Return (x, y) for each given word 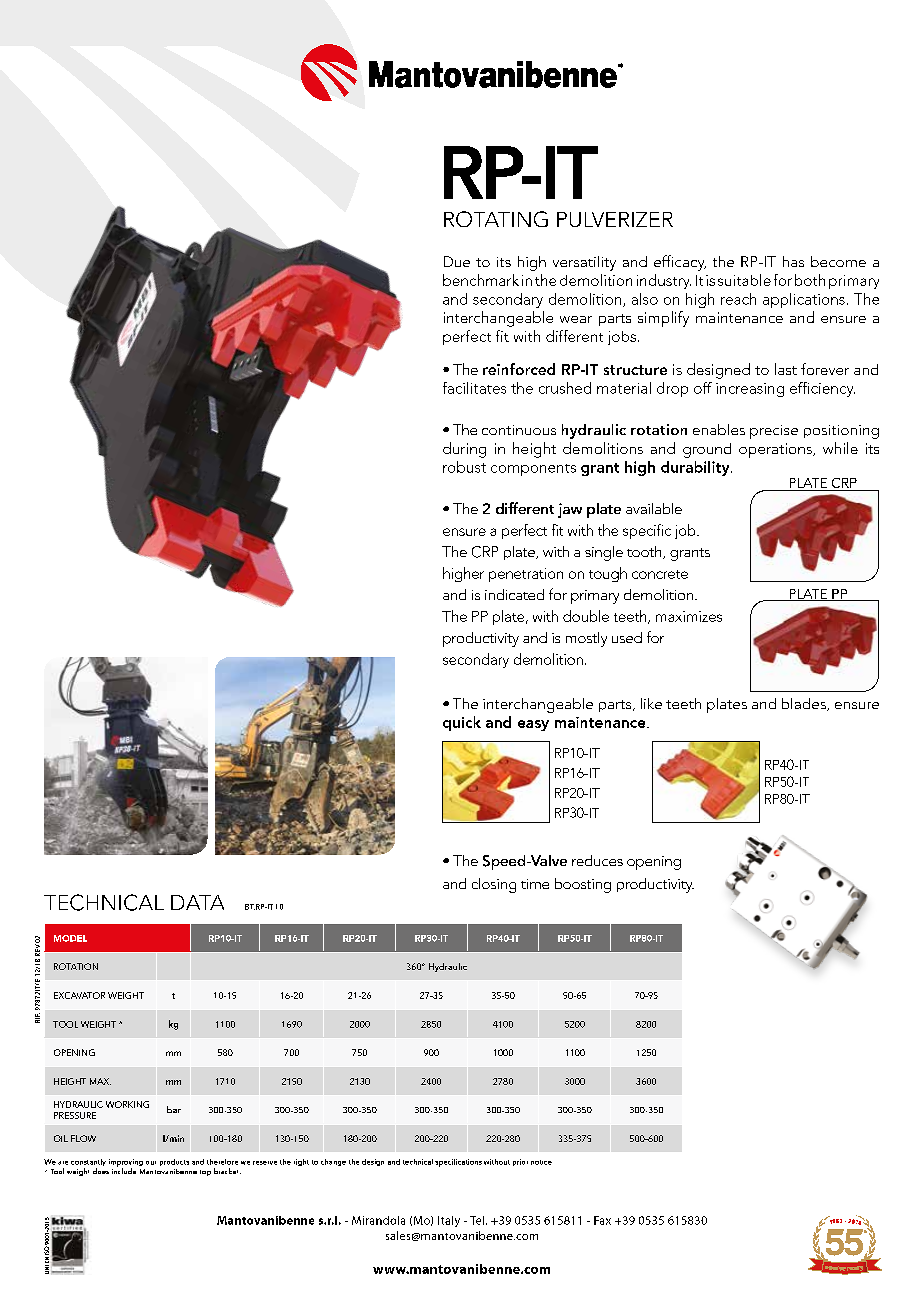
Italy (449, 1221)
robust (464, 467)
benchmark (481, 280)
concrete (660, 574)
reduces (597, 860)
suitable (744, 280)
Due (457, 261)
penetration (526, 575)
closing (494, 885)
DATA (197, 902)
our (151, 1163)
